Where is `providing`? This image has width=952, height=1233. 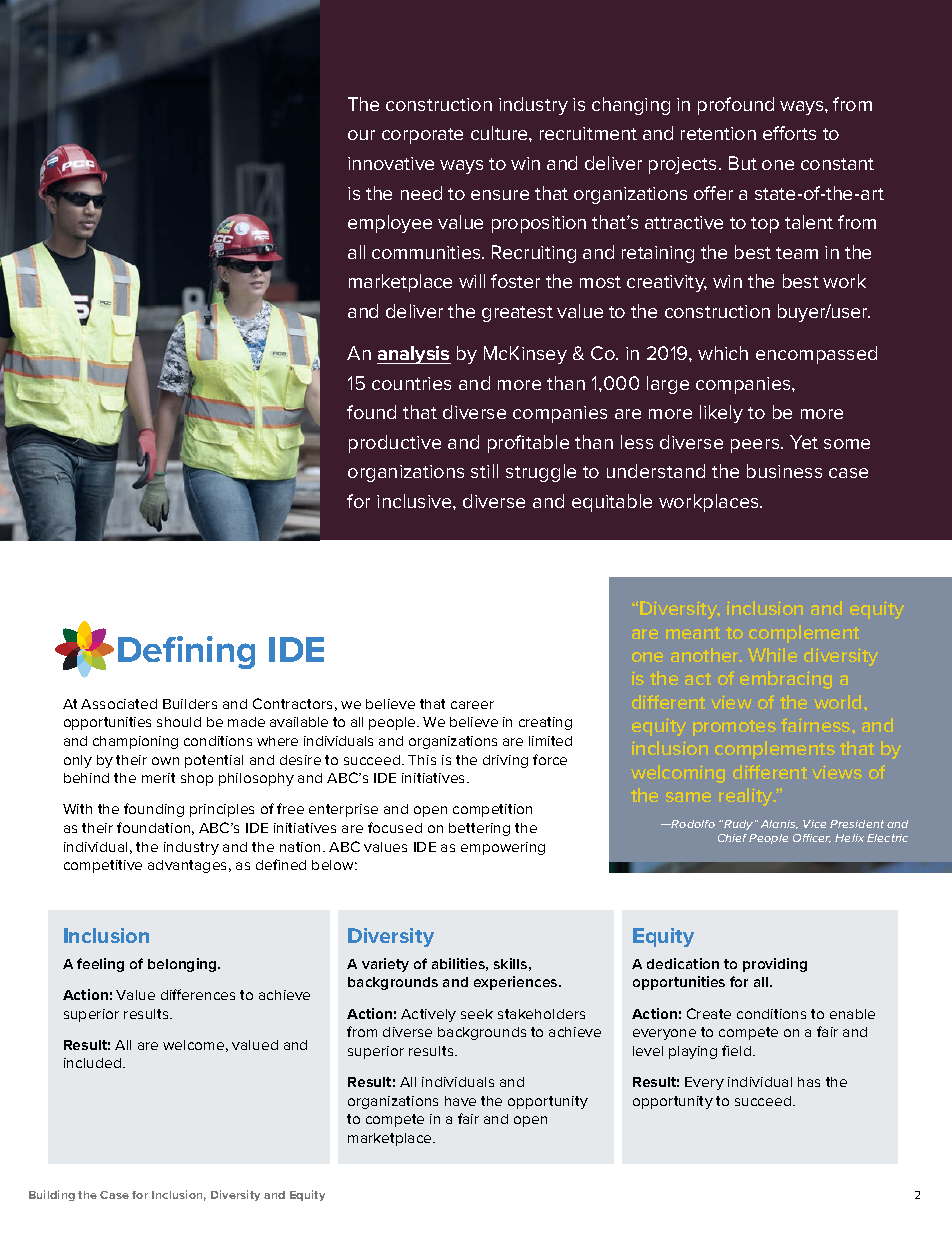
providing is located at coordinates (775, 965).
